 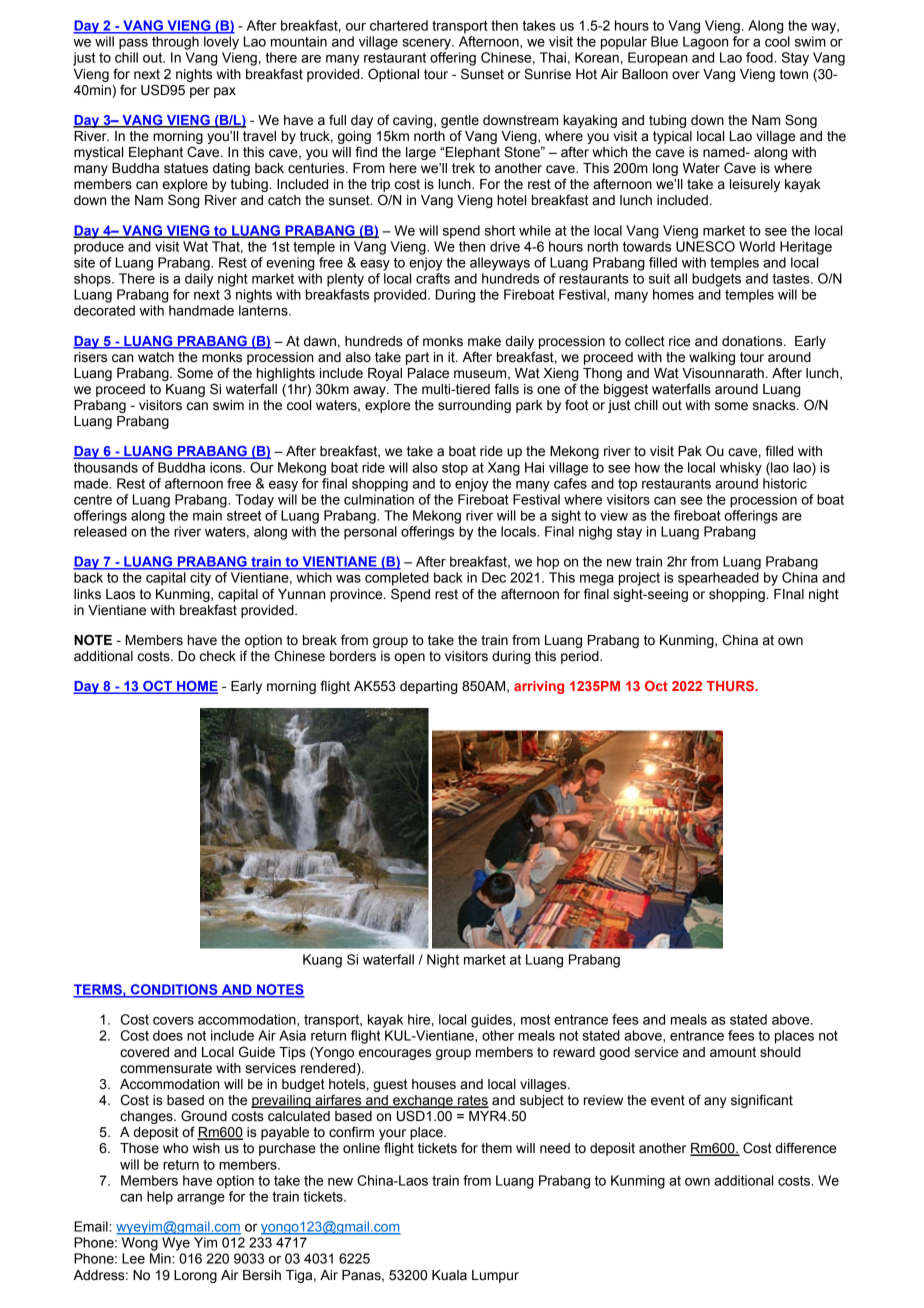 What do you see at coordinates (174, 990) in the document?
I see `CONDITIONS` at bounding box center [174, 990].
